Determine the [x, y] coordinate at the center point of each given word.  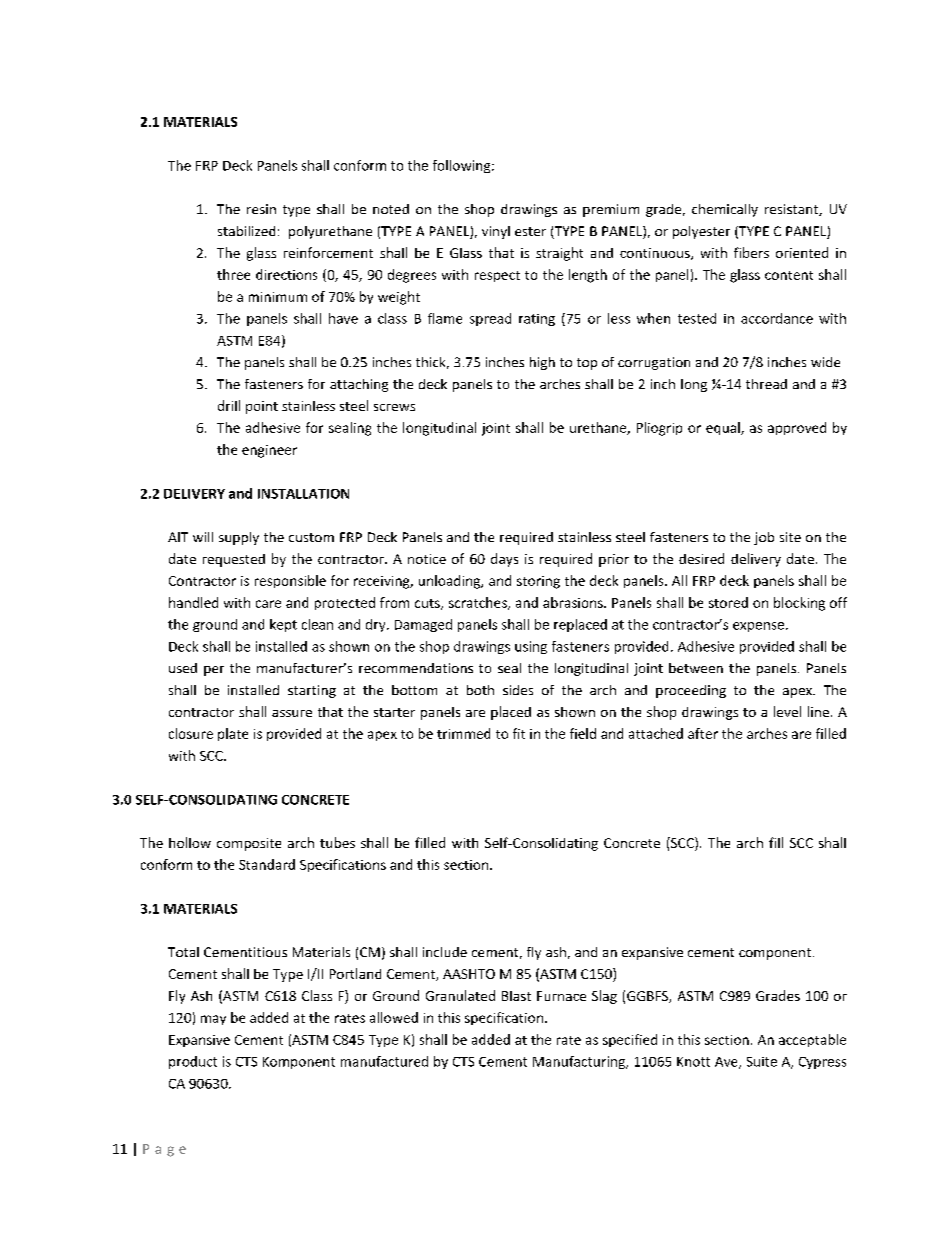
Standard [267, 864]
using [531, 647]
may [213, 1020]
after [703, 733]
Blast [516, 996]
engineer [269, 451]
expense [760, 627]
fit [519, 733]
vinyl [496, 232]
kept [283, 625]
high [542, 363]
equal [724, 428]
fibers [751, 252]
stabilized [246, 231]
